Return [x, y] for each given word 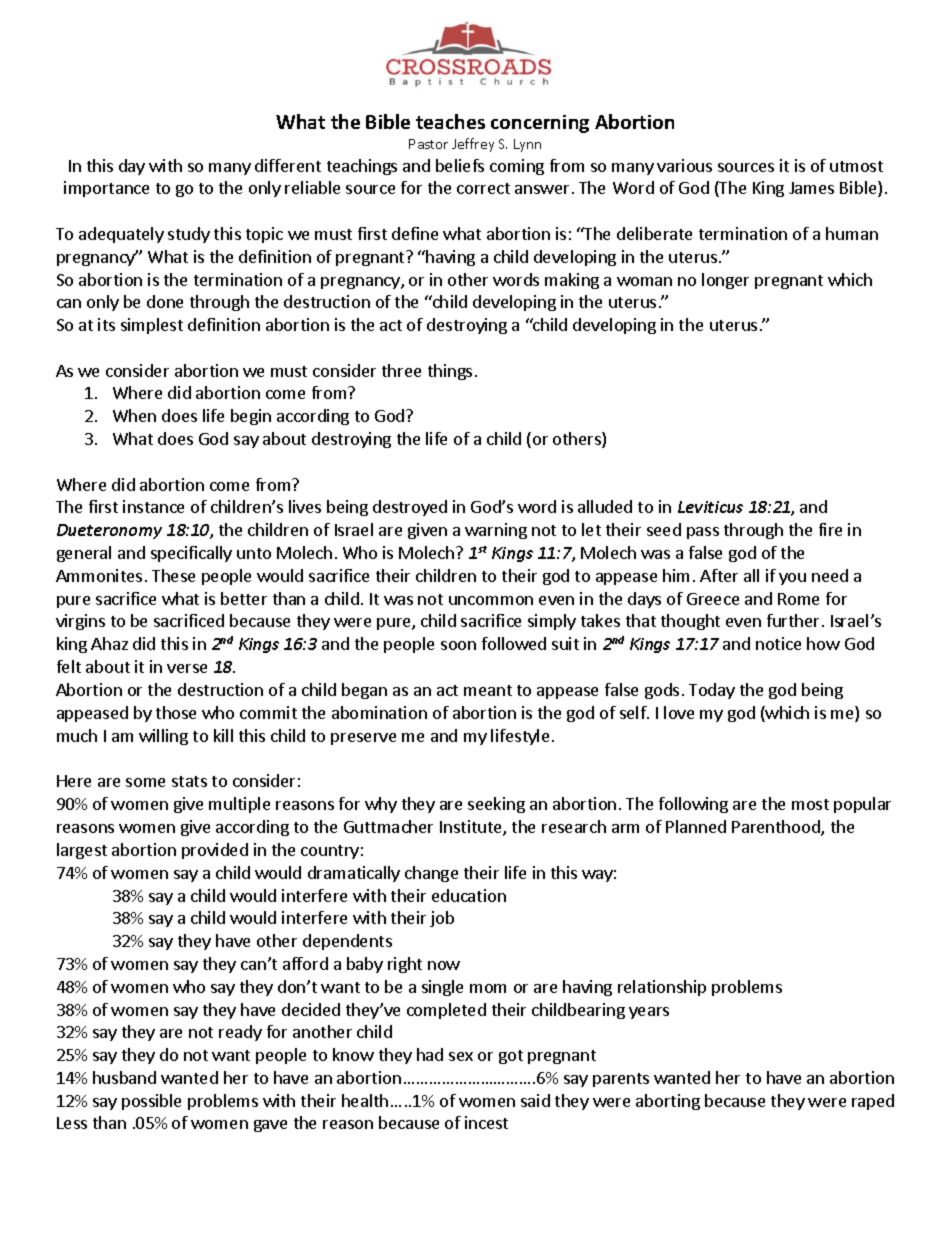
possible [151, 1102]
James [811, 188]
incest [486, 1122]
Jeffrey [473, 145]
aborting [668, 1102]
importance [106, 189]
